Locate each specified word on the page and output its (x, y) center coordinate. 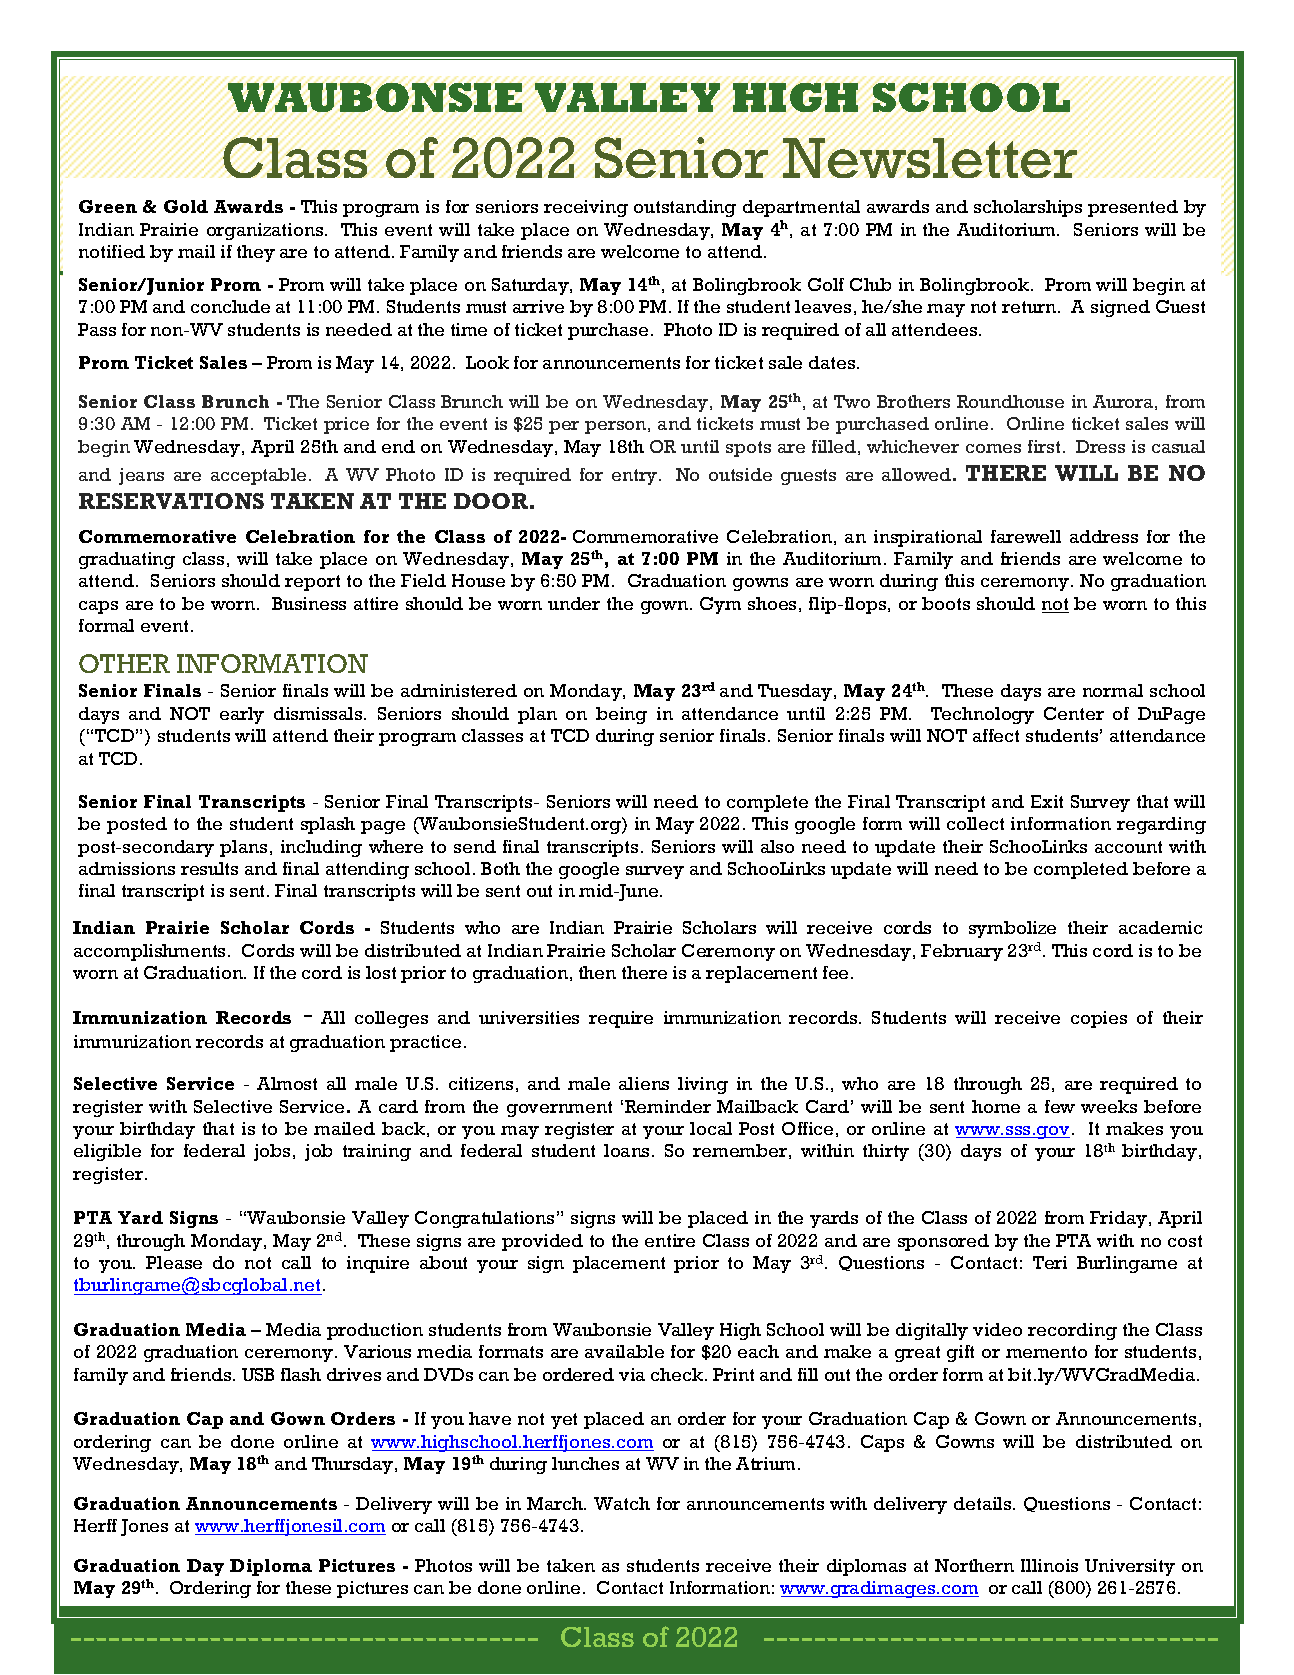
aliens (644, 1083)
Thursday (354, 1465)
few (1060, 1106)
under (574, 603)
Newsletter (929, 158)
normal (1113, 690)
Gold (186, 206)
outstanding (685, 208)
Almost (287, 1083)
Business (309, 603)
